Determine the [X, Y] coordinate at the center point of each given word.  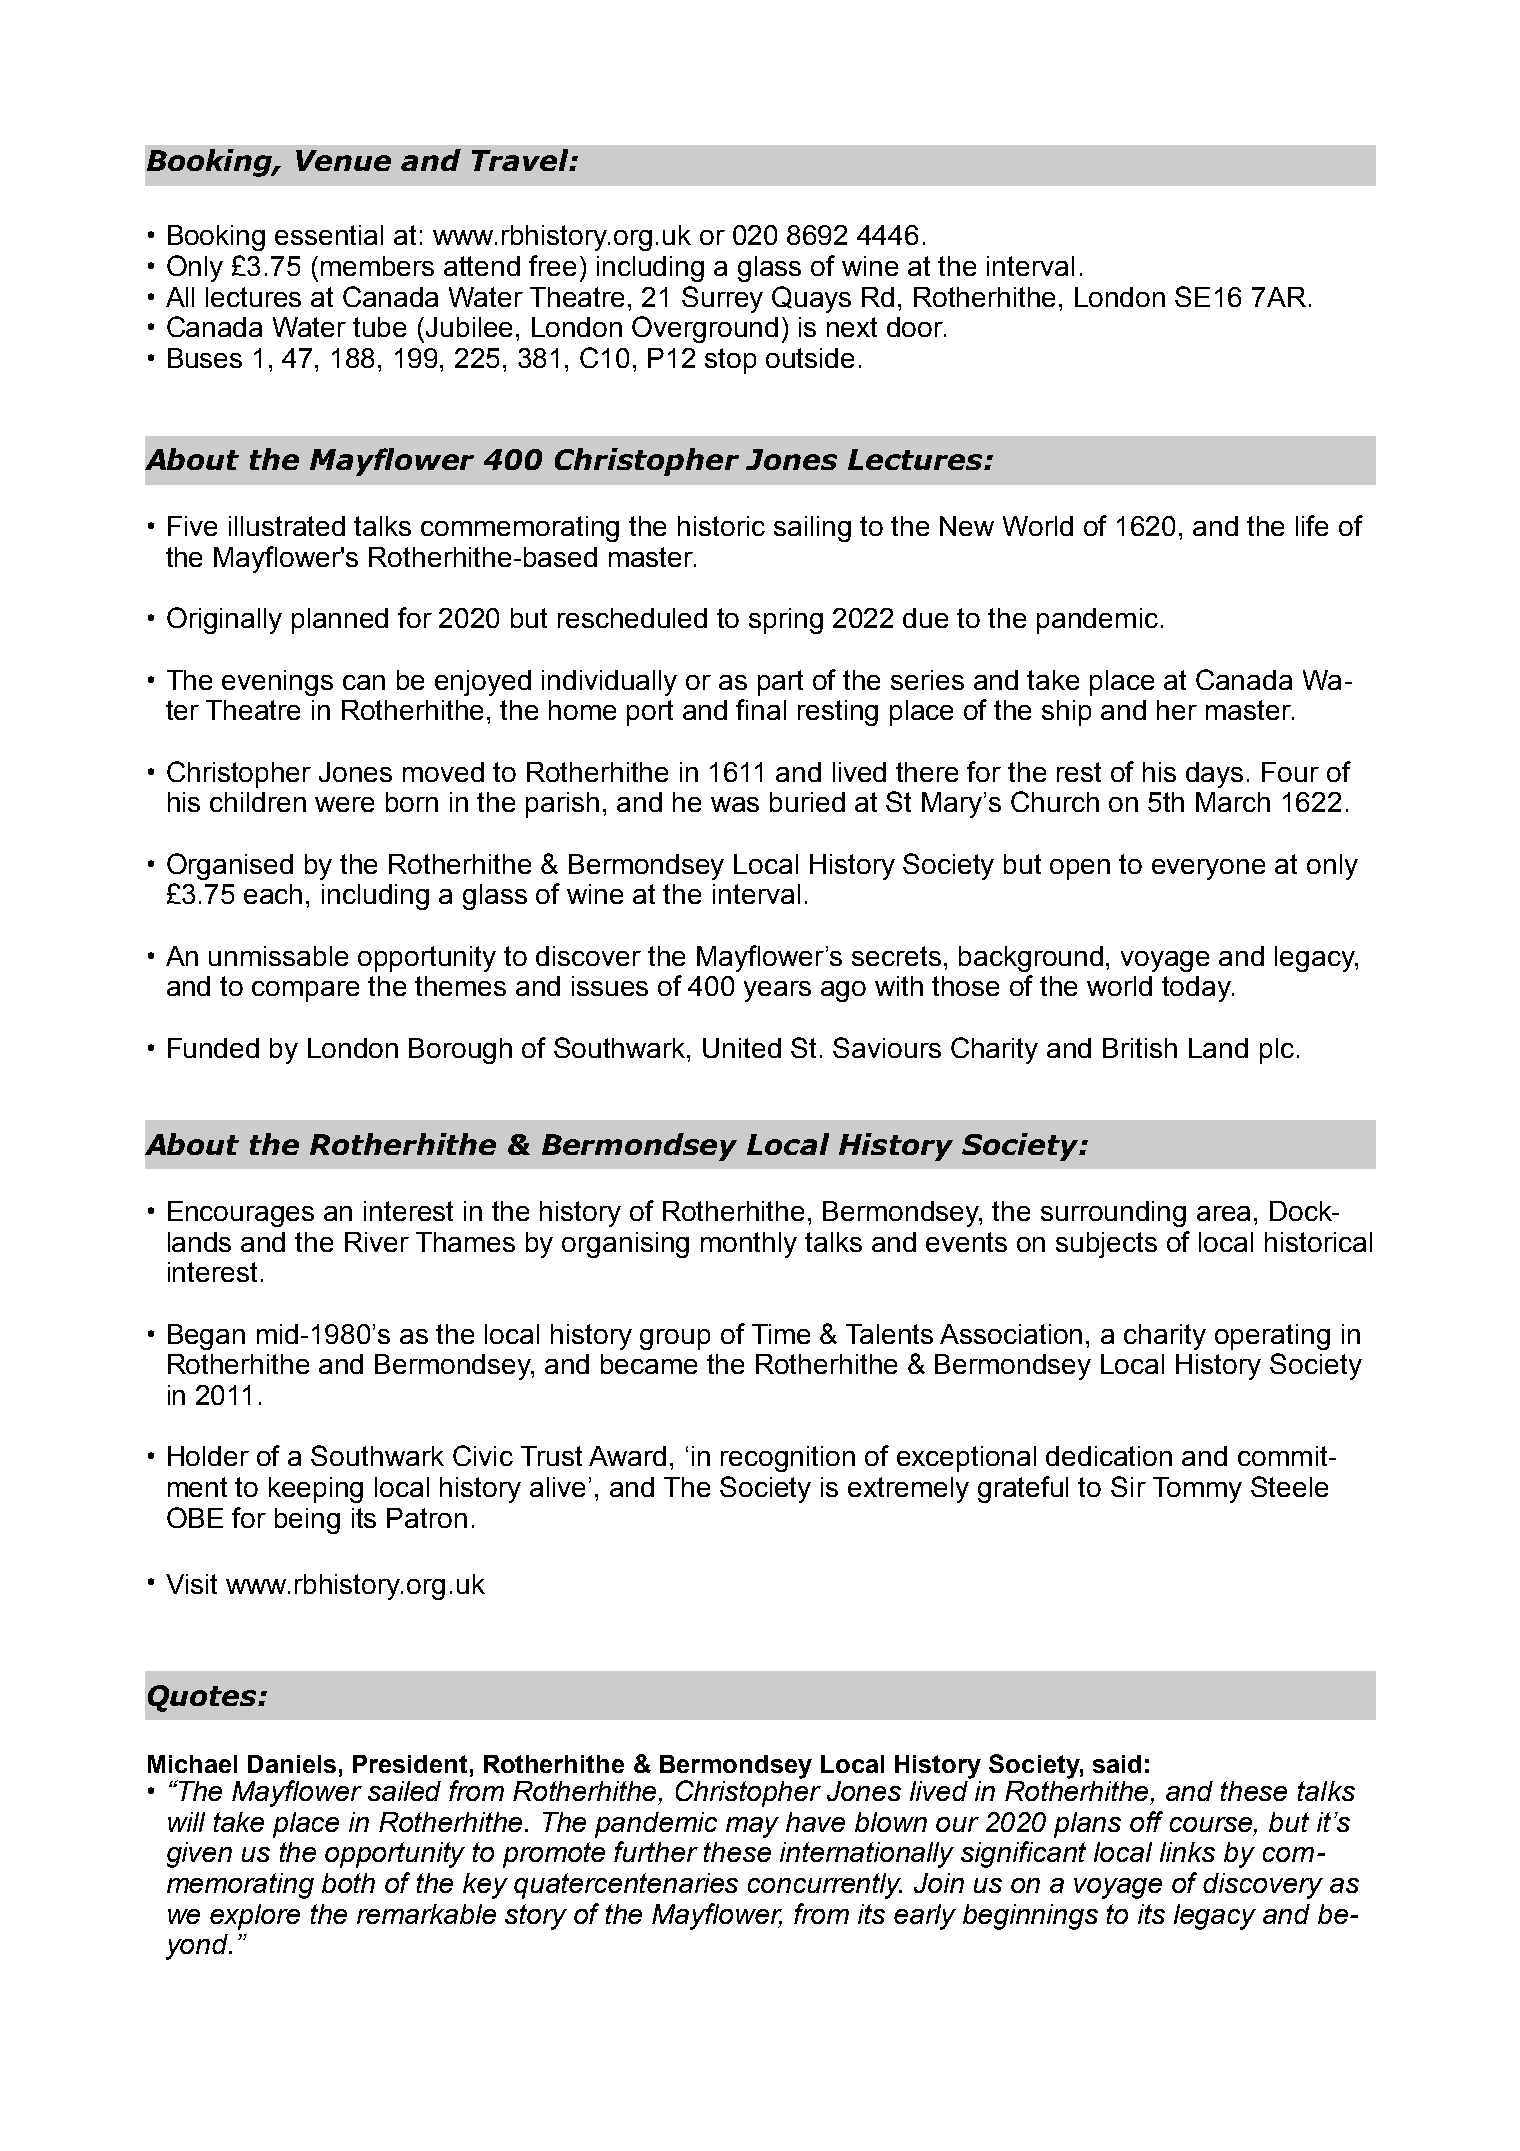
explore [255, 1917]
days [1214, 775]
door [916, 327]
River [377, 1242]
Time [781, 1334]
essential [329, 235]
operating [1272, 1337]
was [735, 804]
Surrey [722, 299]
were [344, 804]
